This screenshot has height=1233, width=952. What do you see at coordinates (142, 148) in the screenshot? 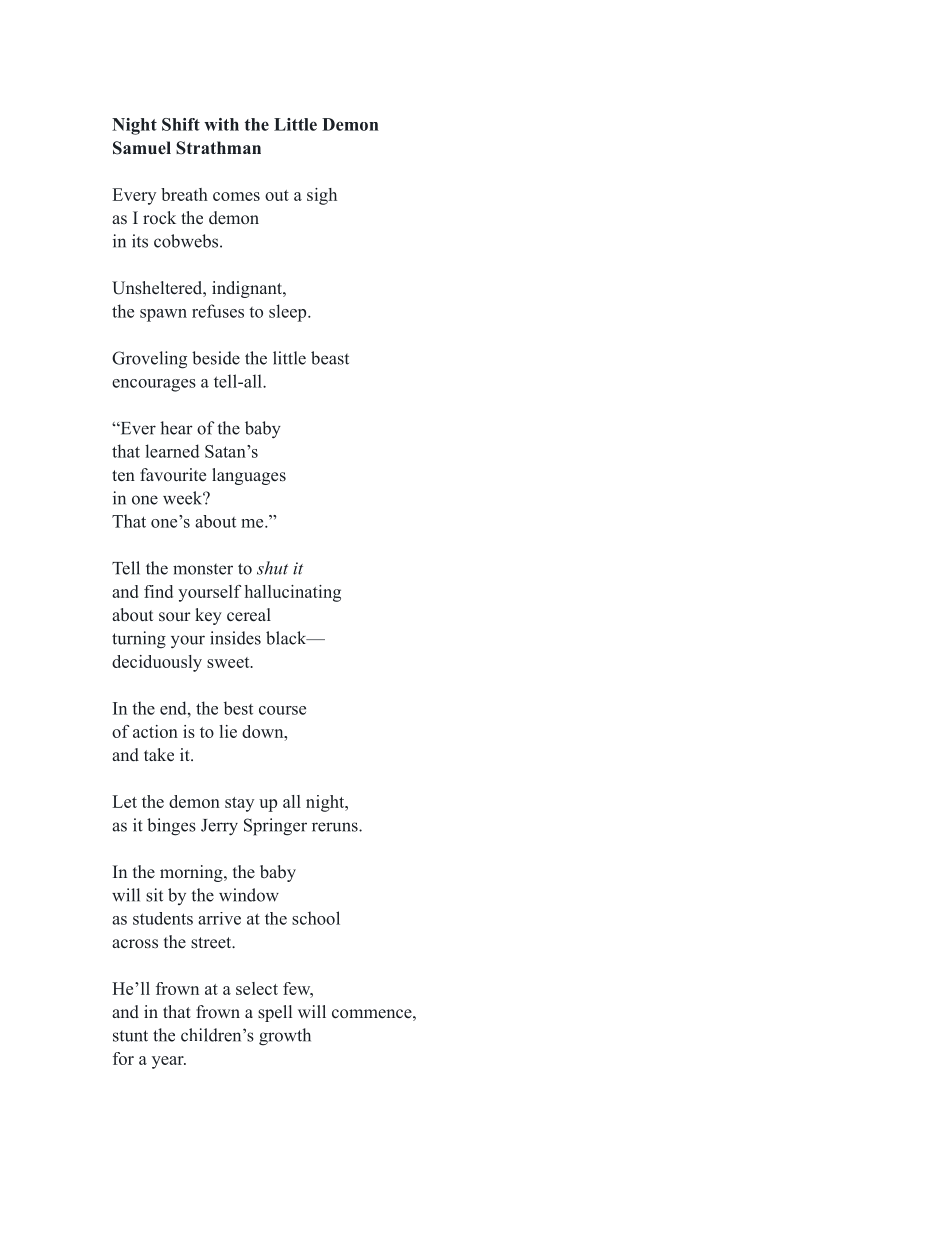
I see `Samuel` at bounding box center [142, 148].
